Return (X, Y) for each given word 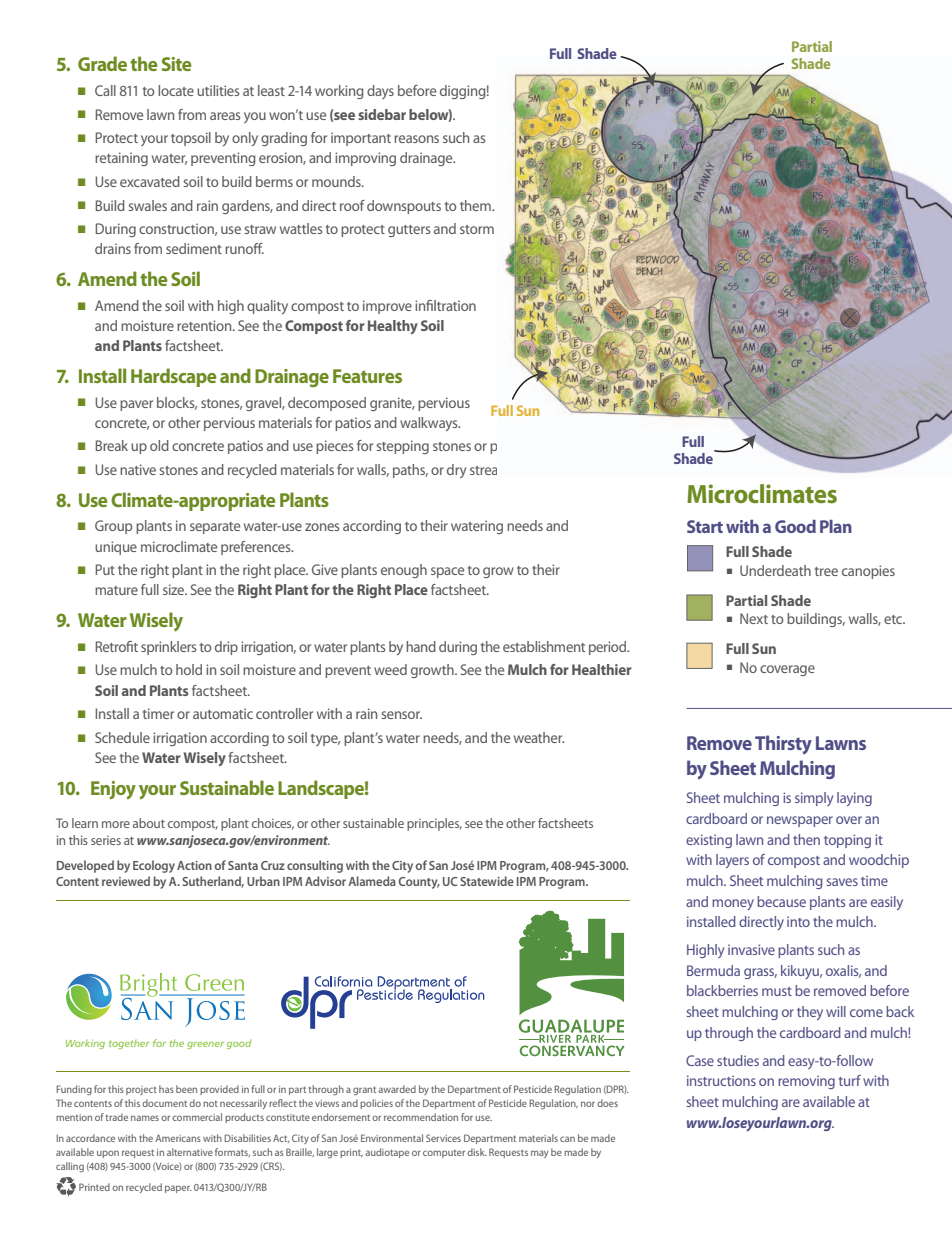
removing (806, 1082)
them (476, 205)
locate (176, 90)
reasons (416, 139)
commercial (197, 1117)
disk (477, 1152)
